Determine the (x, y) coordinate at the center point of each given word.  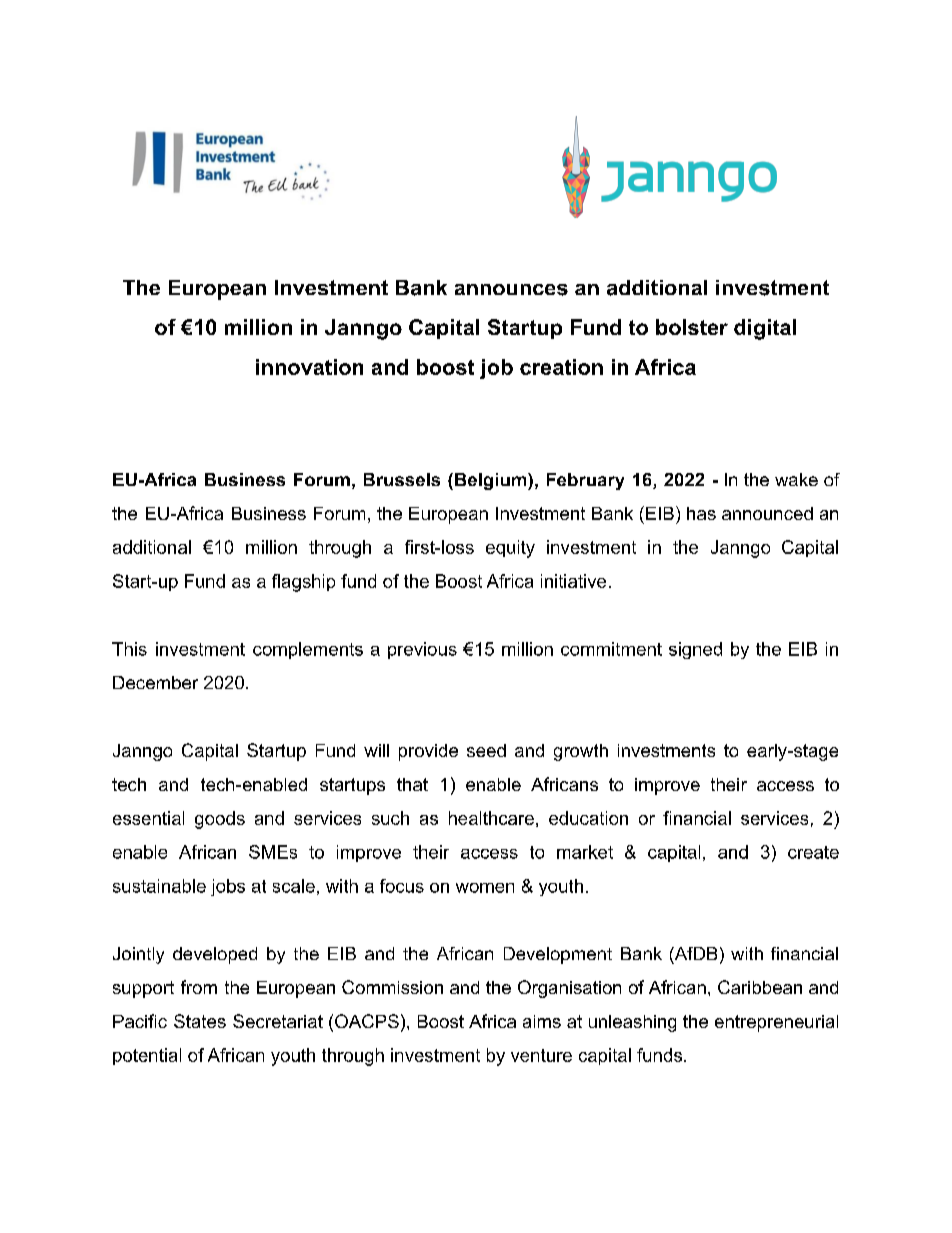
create (813, 852)
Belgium (492, 481)
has (701, 513)
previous (422, 650)
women (485, 888)
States (200, 1021)
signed (695, 650)
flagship (303, 583)
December (155, 682)
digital (765, 329)
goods (220, 820)
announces (511, 290)
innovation (309, 367)
